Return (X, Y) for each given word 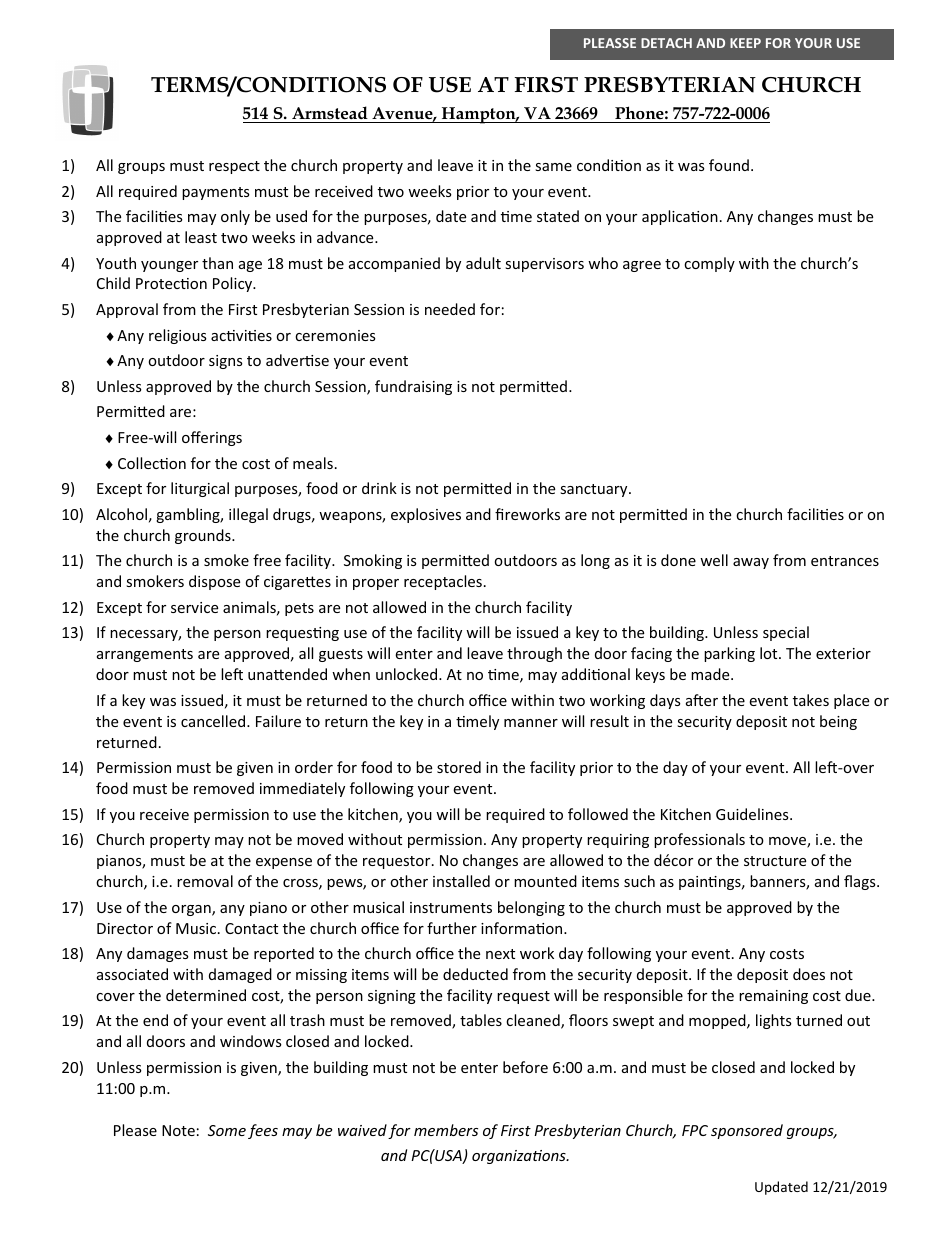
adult (483, 263)
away (751, 563)
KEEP (745, 43)
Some (227, 1130)
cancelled (214, 721)
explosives (426, 515)
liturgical (200, 489)
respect (234, 167)
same (553, 167)
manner (531, 723)
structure (775, 861)
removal (205, 881)
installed (461, 881)
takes (811, 700)
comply (709, 264)
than (217, 263)
